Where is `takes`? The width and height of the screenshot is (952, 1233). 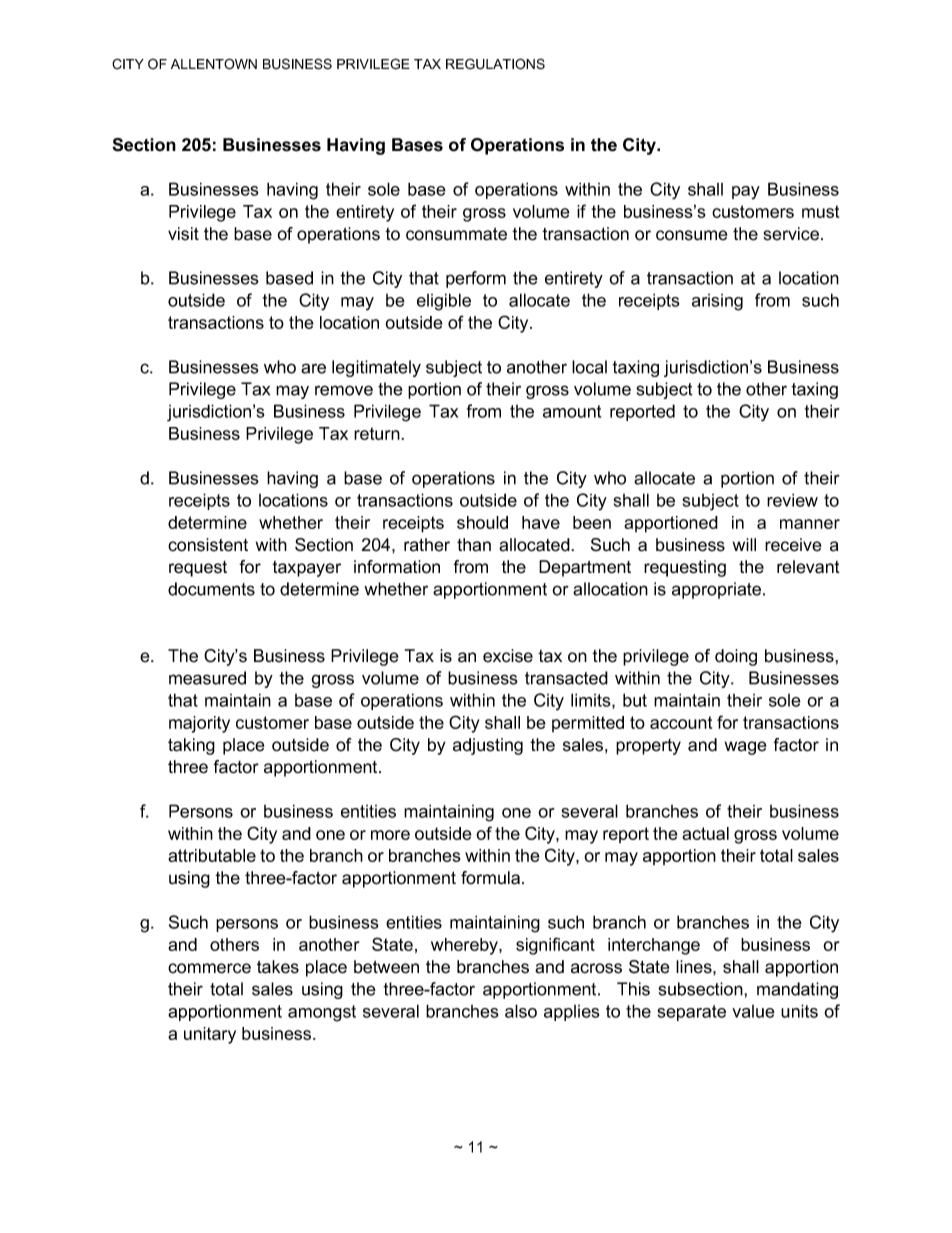 takes is located at coordinates (278, 967).
